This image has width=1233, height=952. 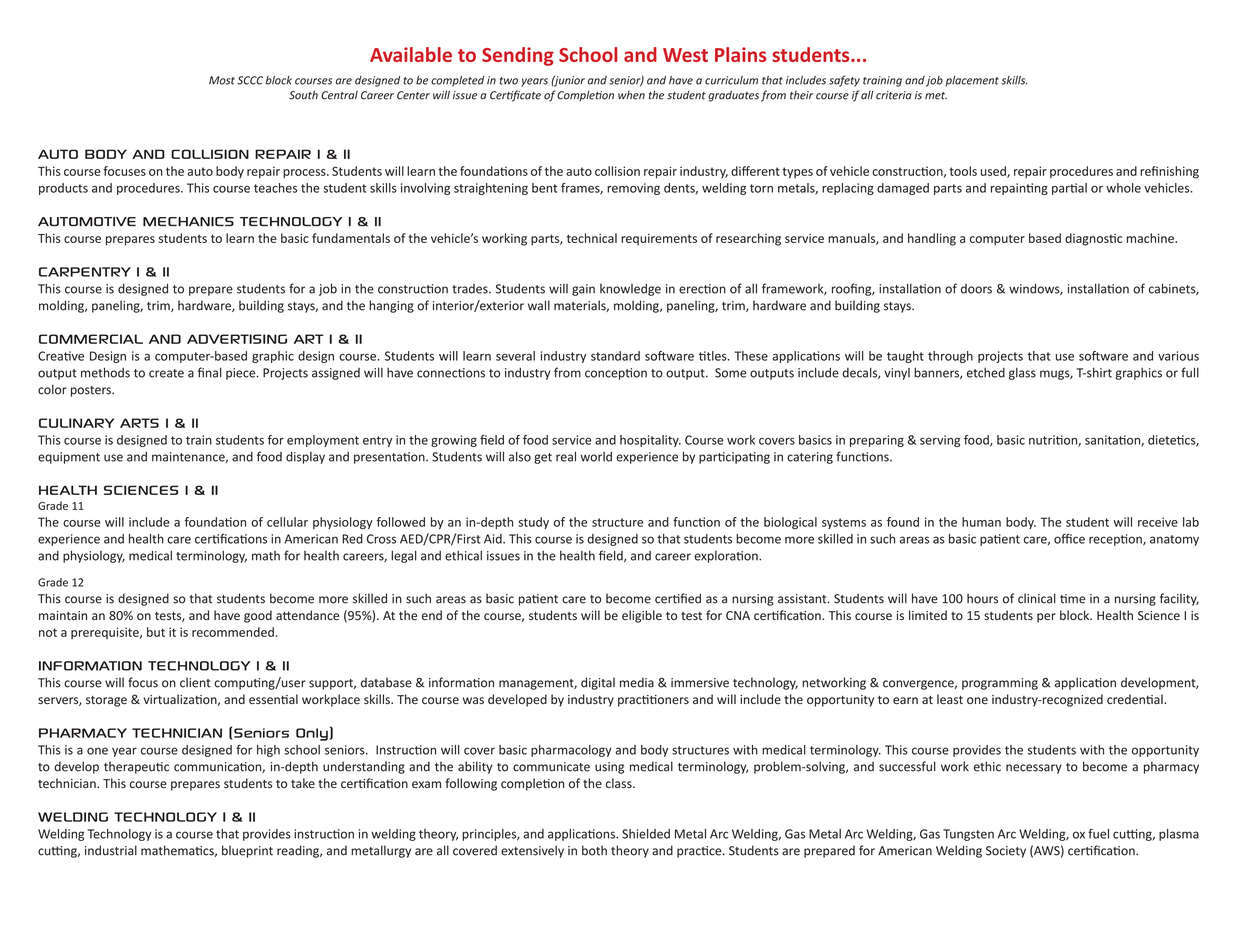 What do you see at coordinates (630, 290) in the image?
I see `knowledge` at bounding box center [630, 290].
